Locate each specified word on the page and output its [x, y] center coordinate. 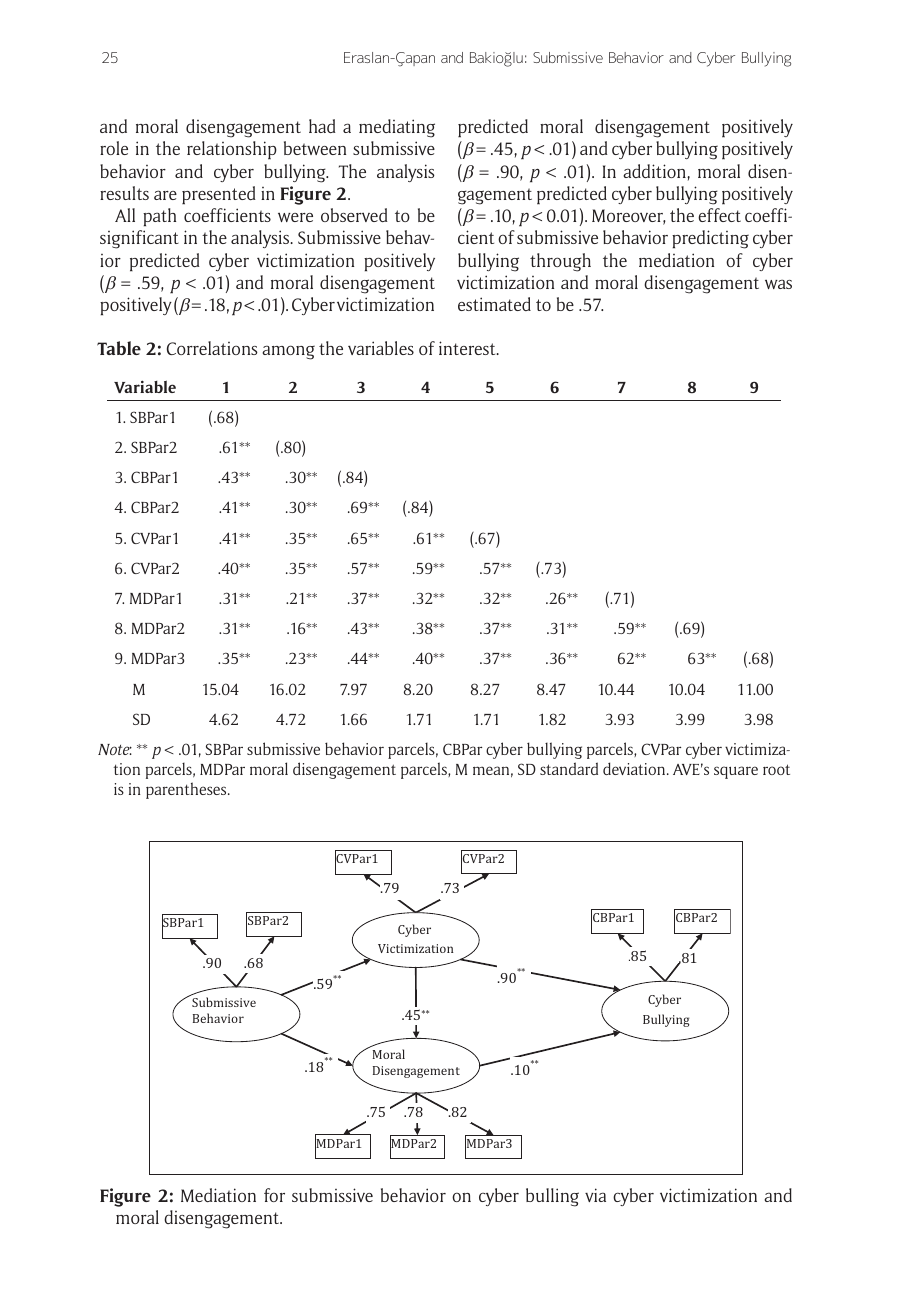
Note [115, 749]
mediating [397, 128]
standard [569, 768]
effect [719, 215]
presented [219, 195]
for [274, 1195]
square [736, 772]
